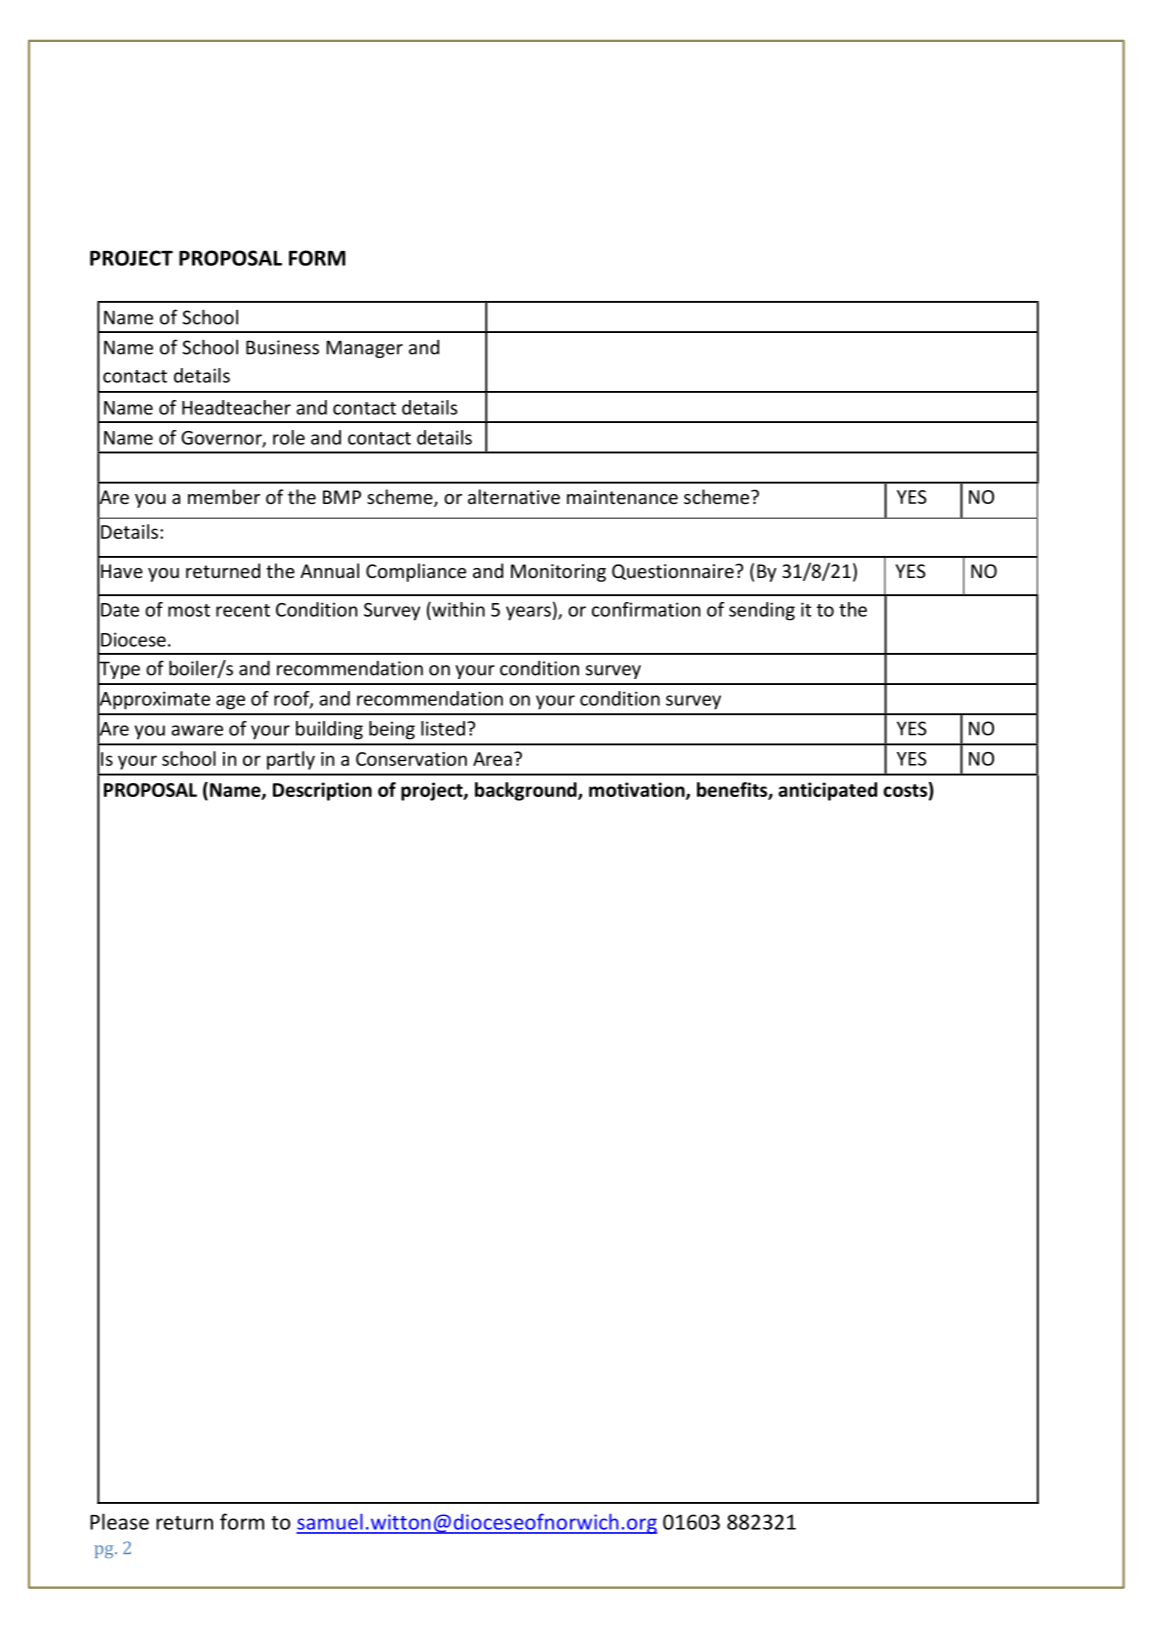  I want to click on background, so click(527, 791).
